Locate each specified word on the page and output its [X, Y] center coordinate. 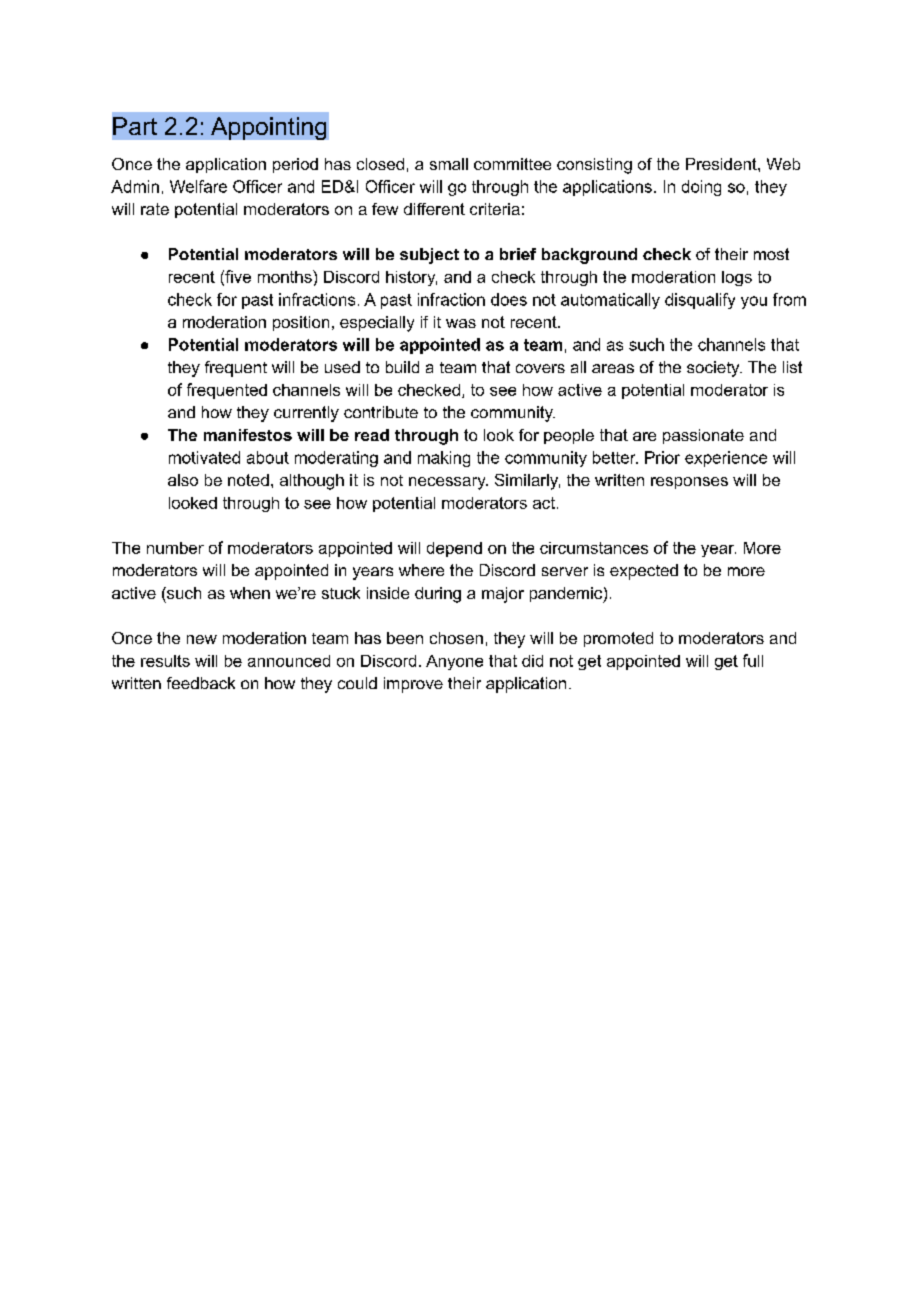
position [301, 323]
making [444, 459]
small [449, 164]
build [402, 367]
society [714, 369]
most [771, 254]
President [722, 164]
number [175, 548]
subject [429, 256]
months [286, 276]
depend [454, 549]
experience [726, 459]
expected [644, 572]
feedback [201, 683]
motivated [204, 457]
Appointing [268, 128]
